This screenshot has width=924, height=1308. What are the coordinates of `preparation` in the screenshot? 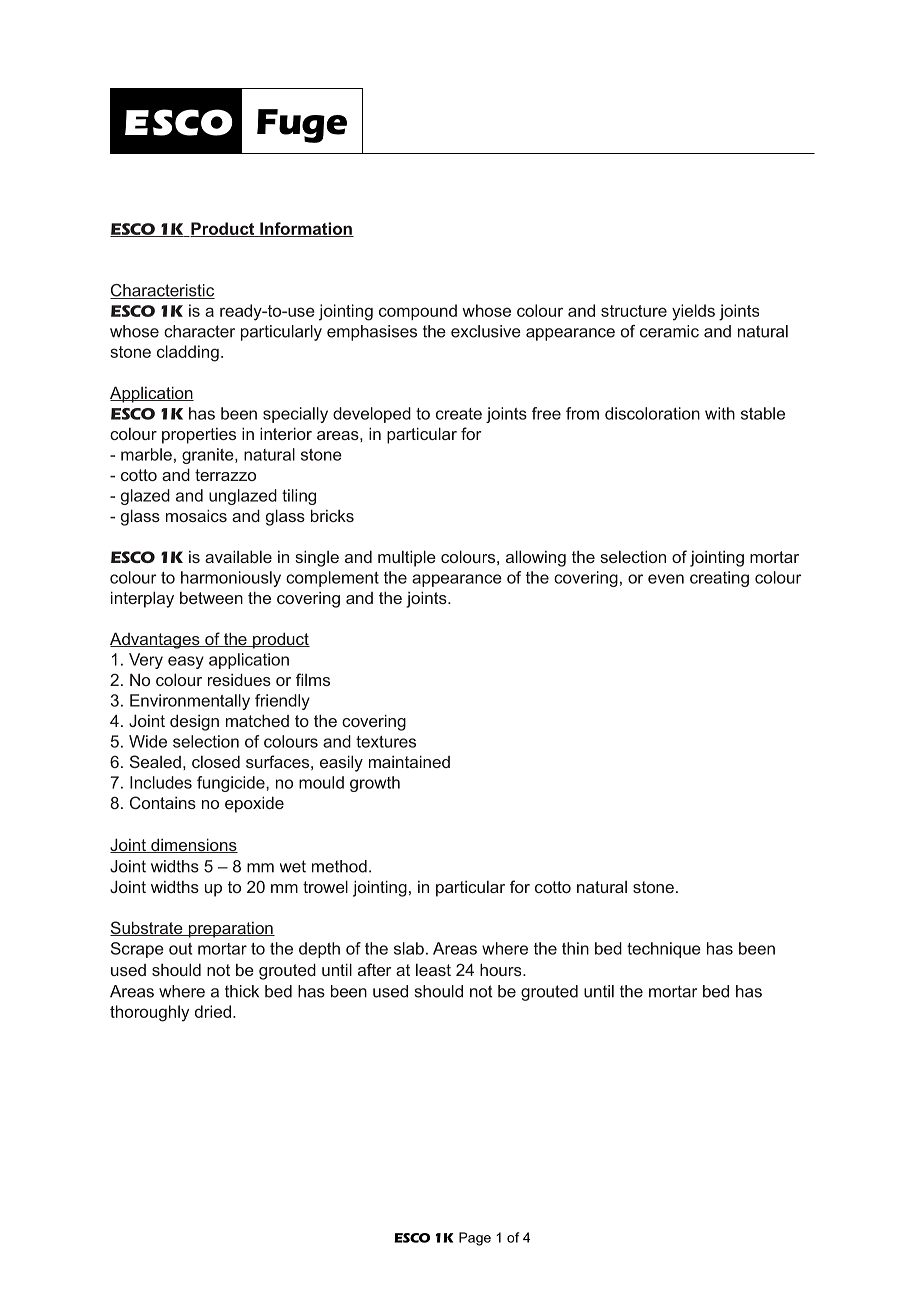 It's located at (230, 930).
